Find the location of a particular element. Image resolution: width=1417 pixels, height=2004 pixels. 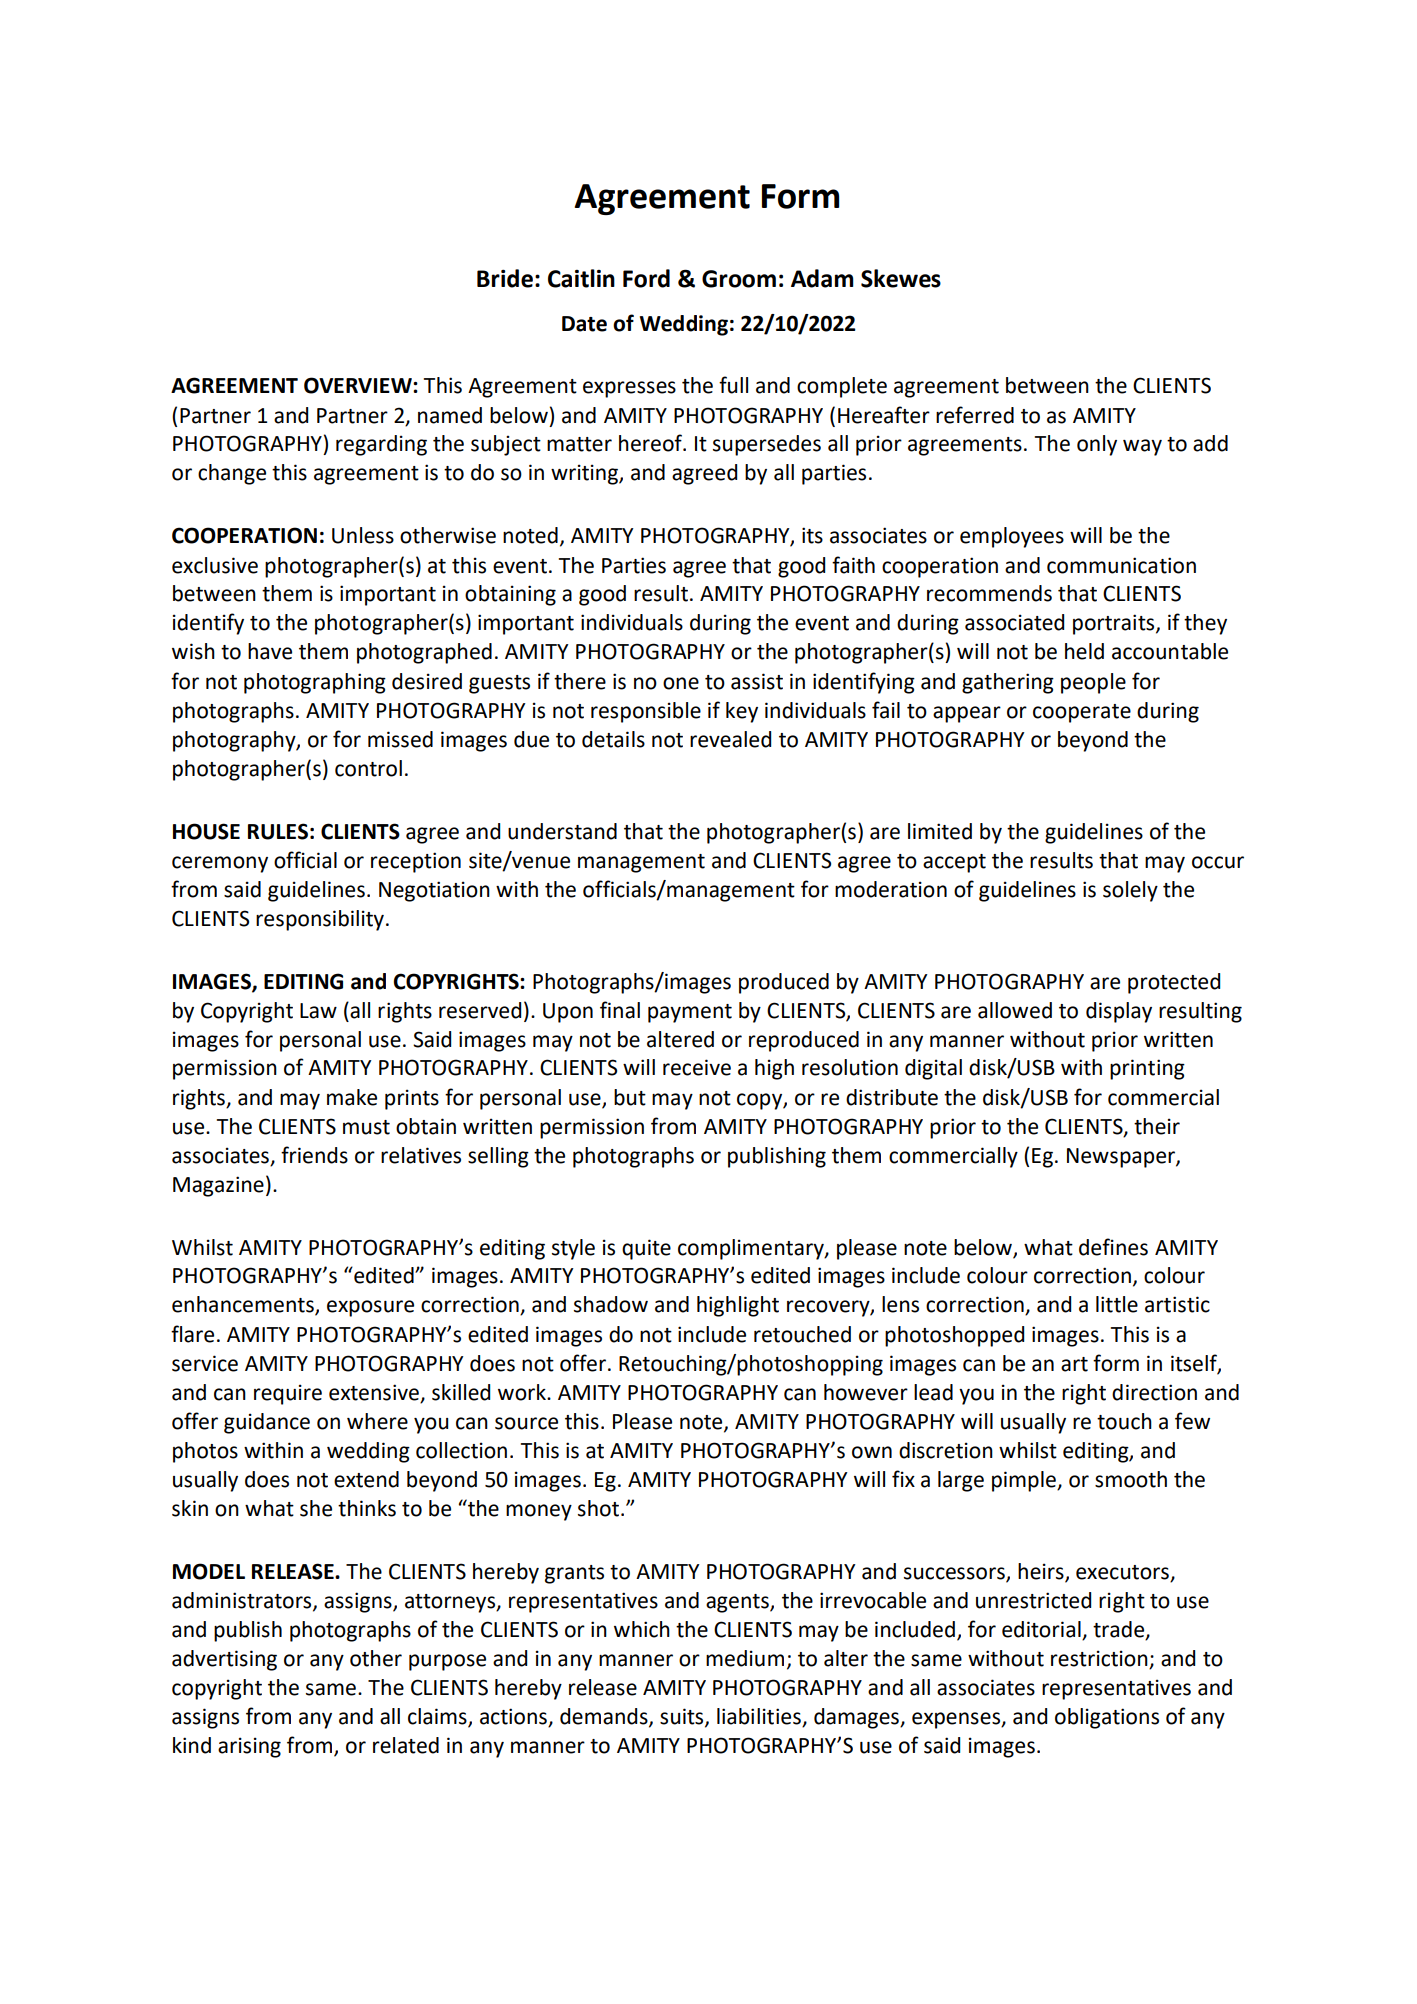

exposure is located at coordinates (370, 1308).
